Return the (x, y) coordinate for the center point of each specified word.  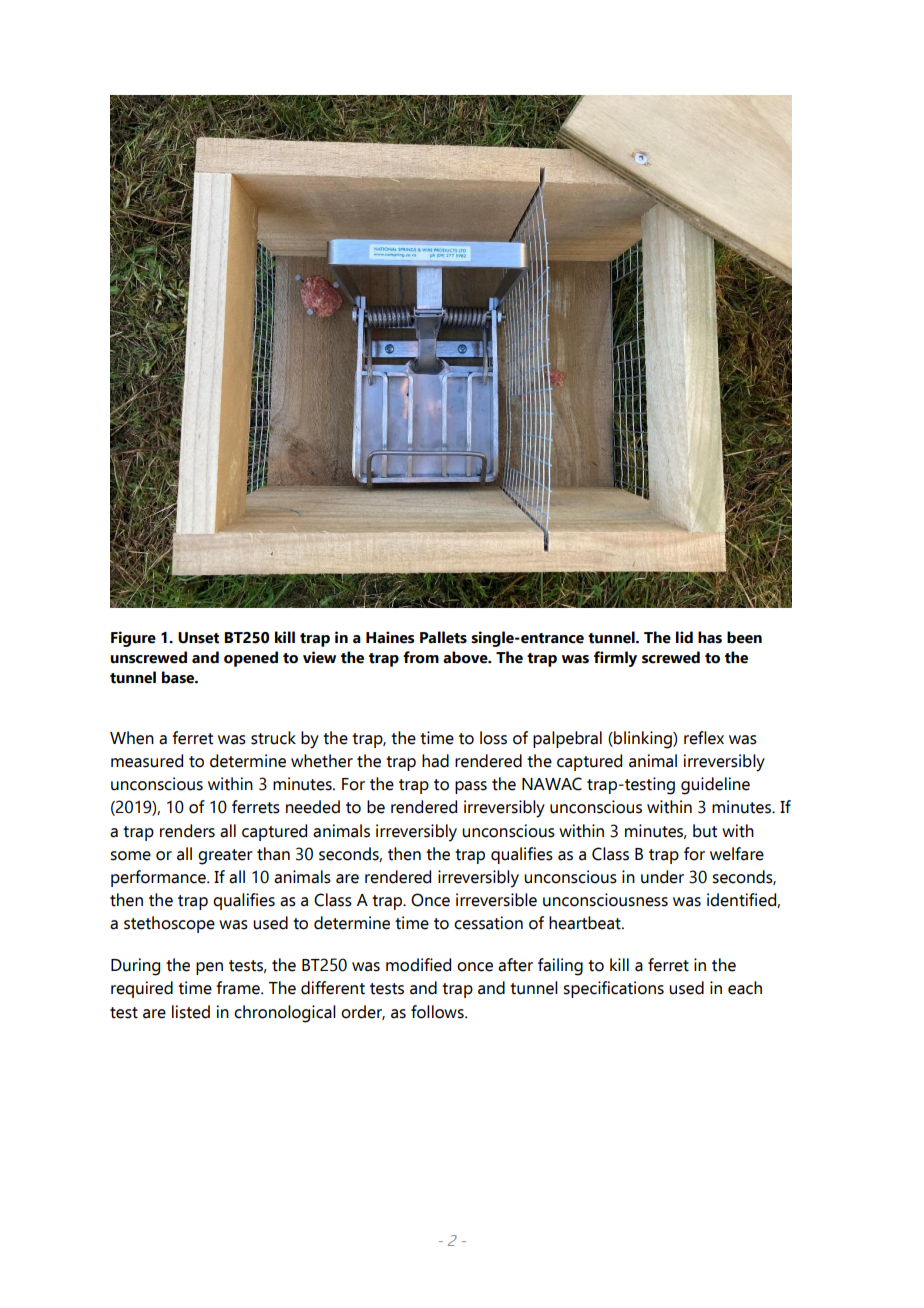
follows (438, 1012)
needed (313, 807)
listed (191, 1012)
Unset (198, 638)
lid (684, 637)
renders (187, 831)
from (421, 657)
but (705, 831)
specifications (613, 989)
